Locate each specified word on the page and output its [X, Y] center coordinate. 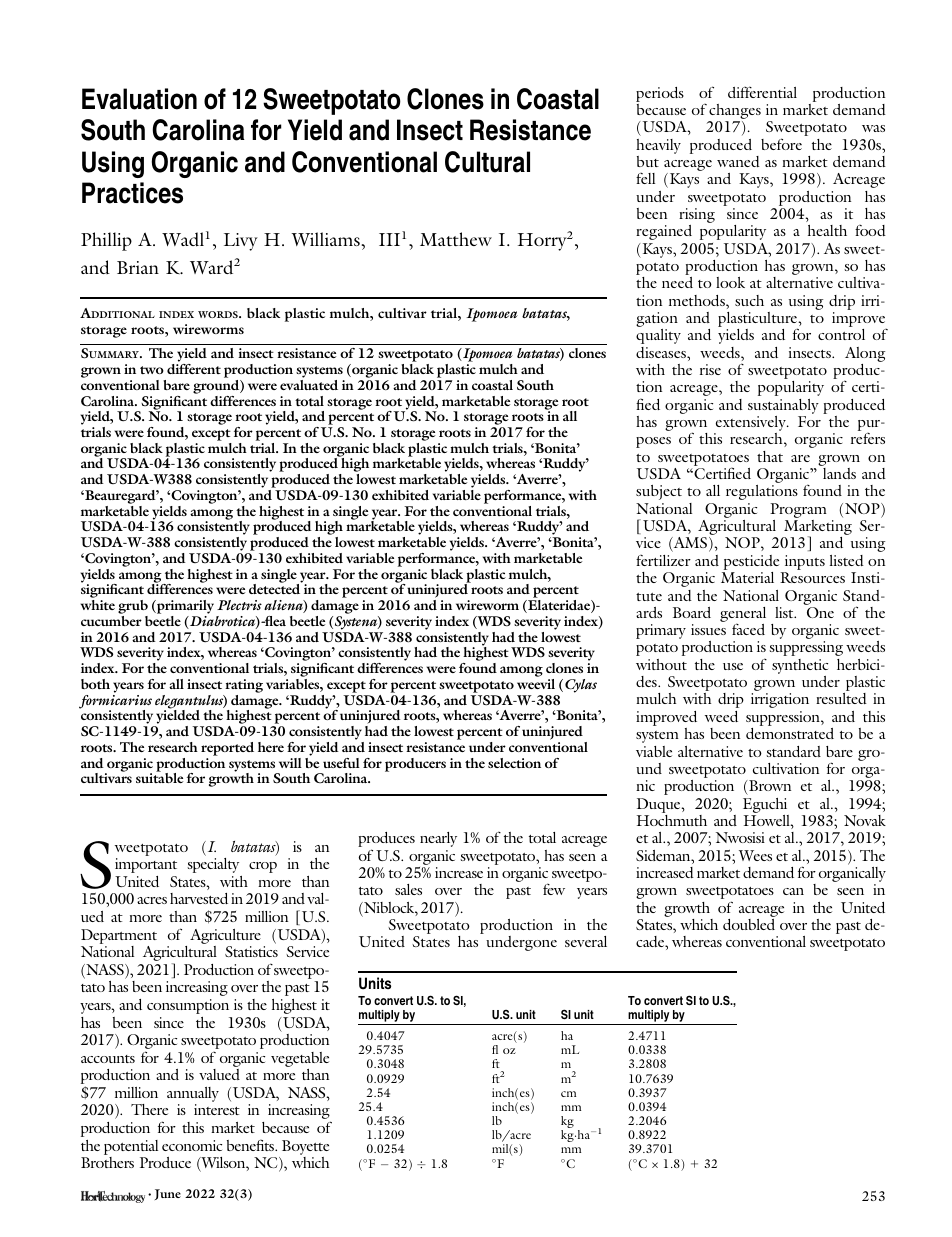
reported [227, 749]
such [749, 300]
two [152, 370]
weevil [536, 684]
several [586, 941]
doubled [749, 924]
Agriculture [225, 936]
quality [658, 336]
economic [192, 1145]
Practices [132, 193]
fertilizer [663, 560]
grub [133, 608]
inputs [803, 564]
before [781, 144]
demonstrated [790, 733]
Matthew [456, 239]
